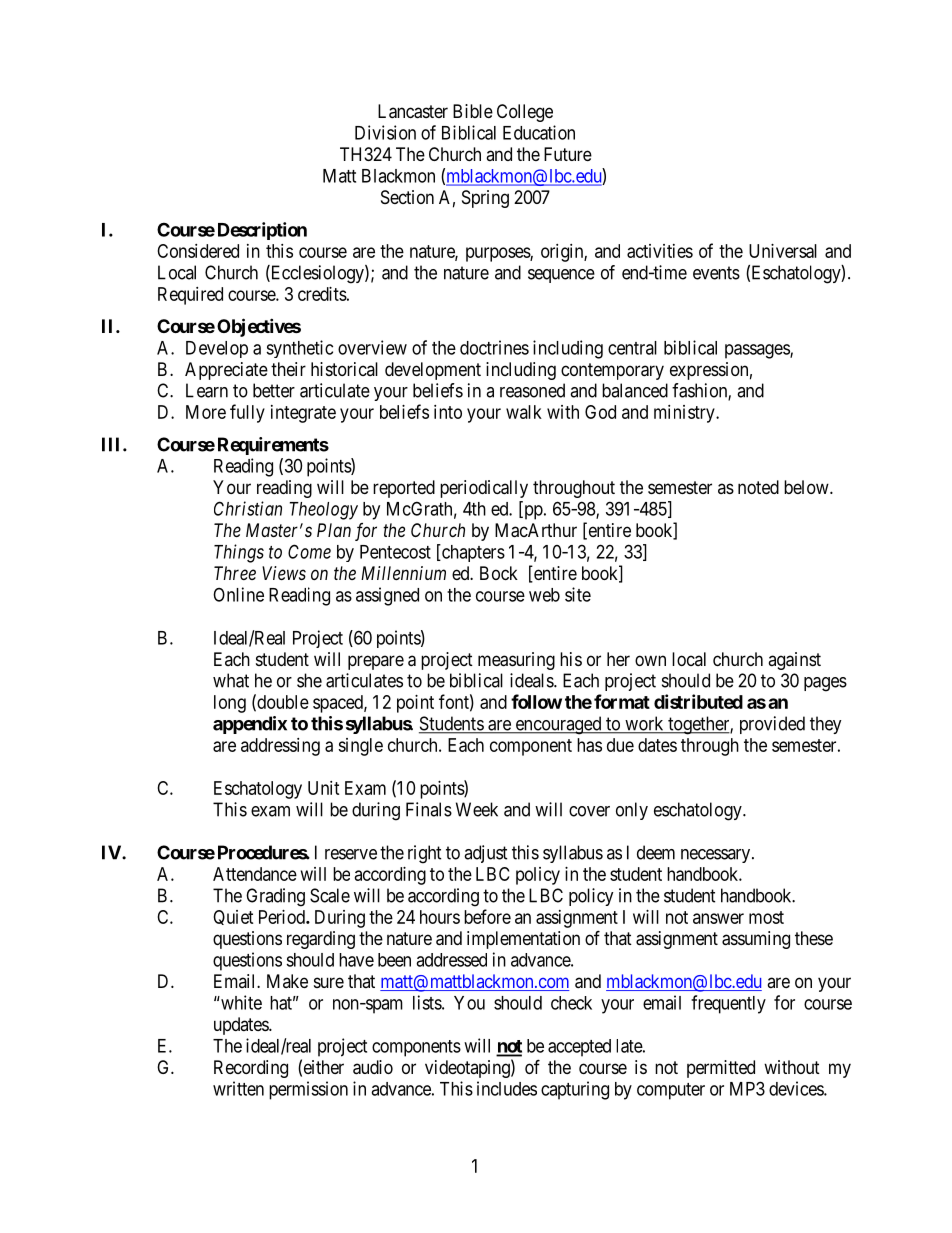  I want to click on appendix, so click(250, 725).
